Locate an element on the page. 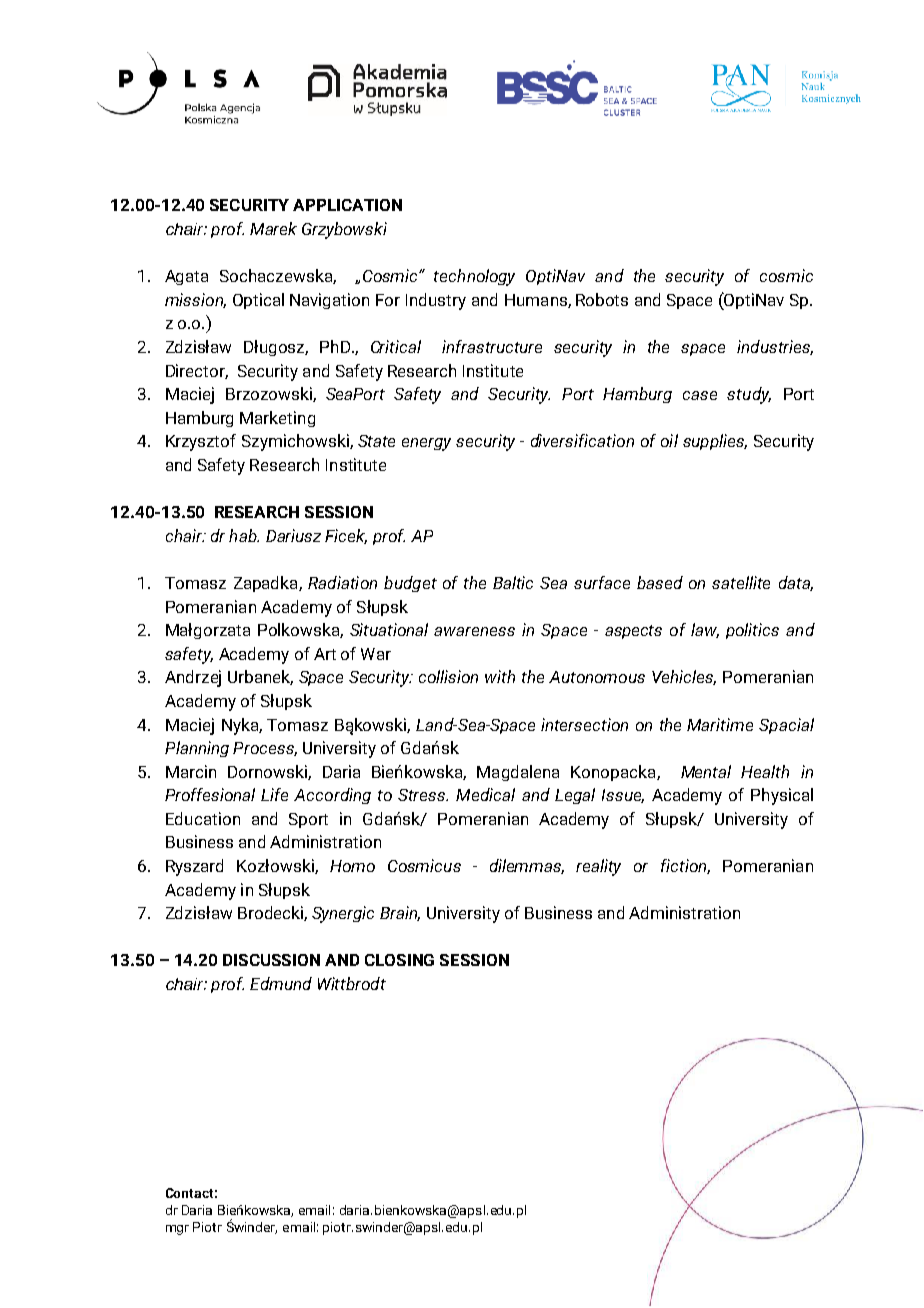 Image resolution: width=924 pixels, height=1308 pixels. Robots is located at coordinates (602, 299).
